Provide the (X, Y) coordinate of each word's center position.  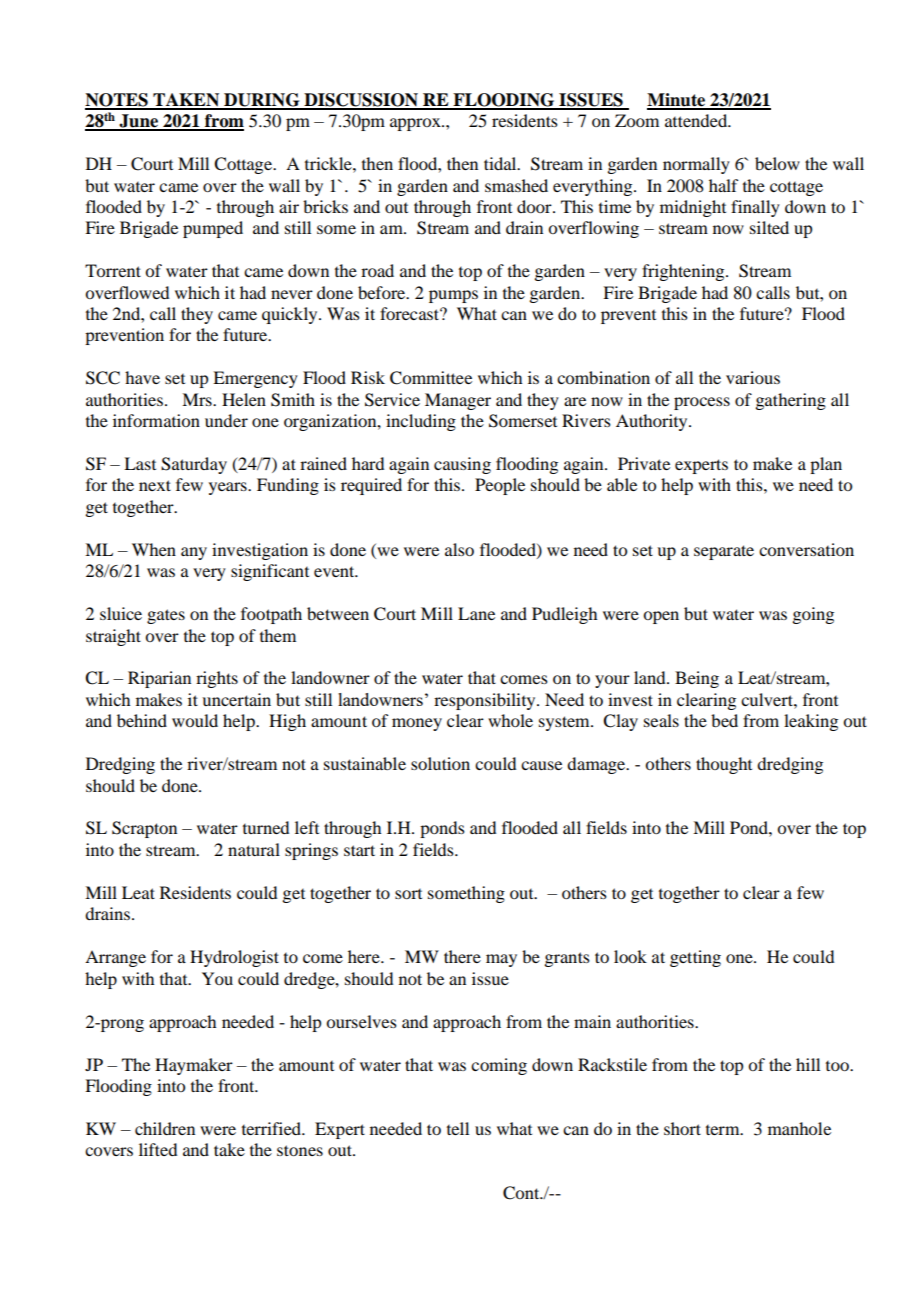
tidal (501, 163)
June (139, 122)
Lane (476, 613)
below (777, 163)
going (813, 615)
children (165, 1128)
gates (166, 616)
